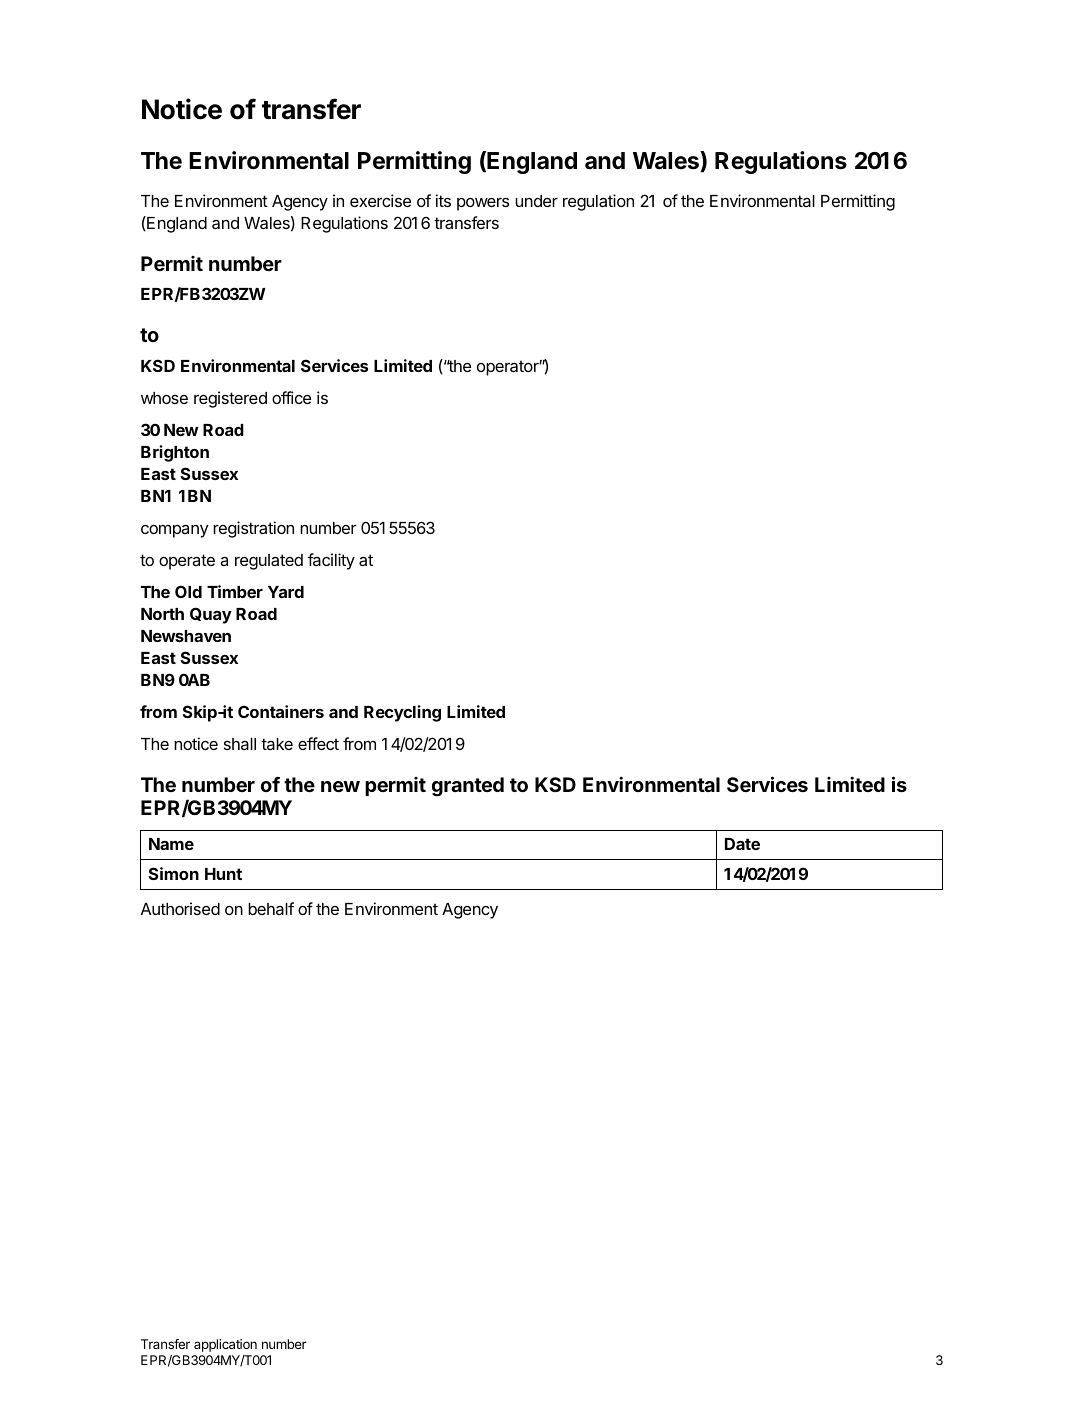  Describe the element at coordinates (402, 713) in the screenshot. I see `Recycling` at that location.
